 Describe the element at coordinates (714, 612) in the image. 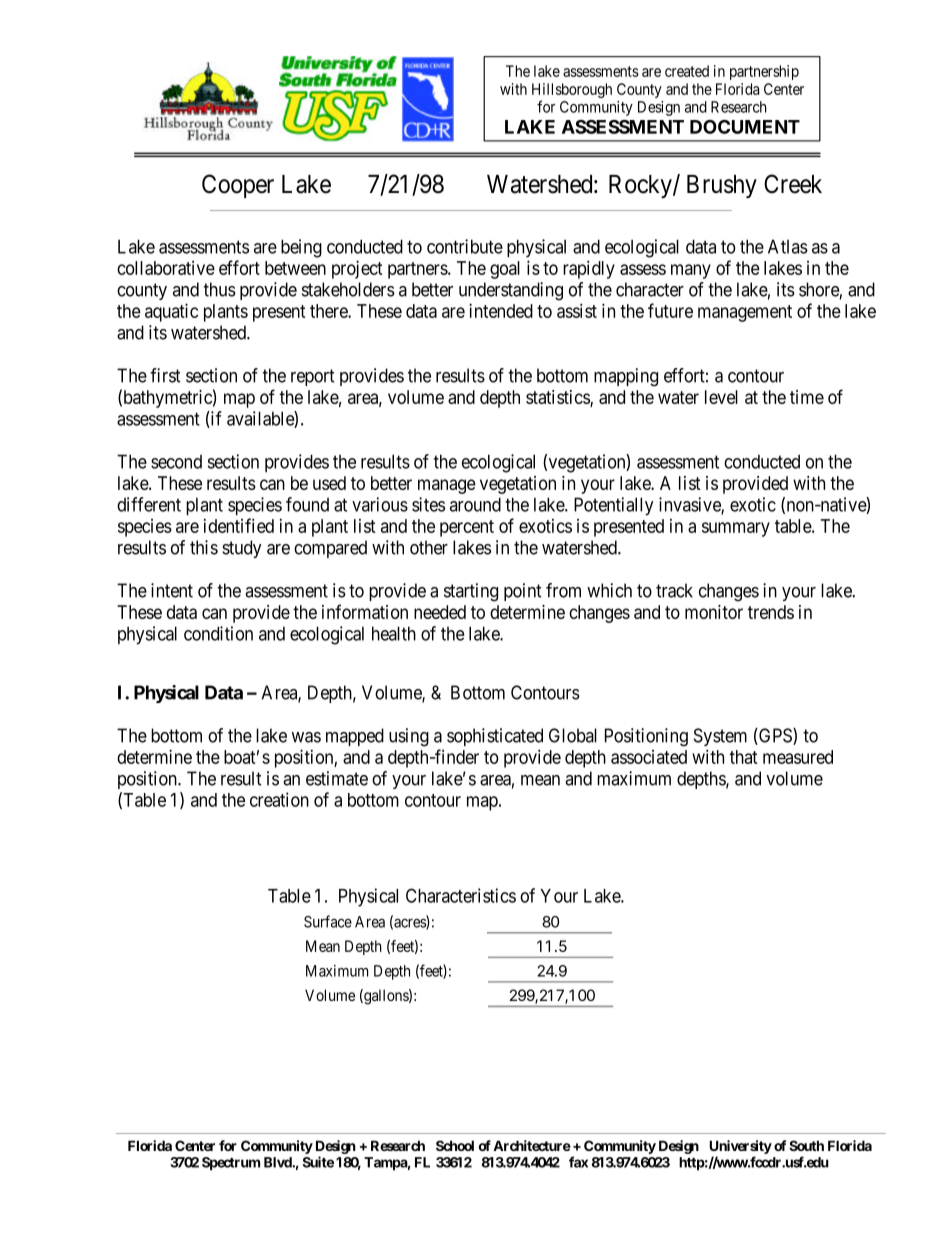

I see `monitor` at that location.
